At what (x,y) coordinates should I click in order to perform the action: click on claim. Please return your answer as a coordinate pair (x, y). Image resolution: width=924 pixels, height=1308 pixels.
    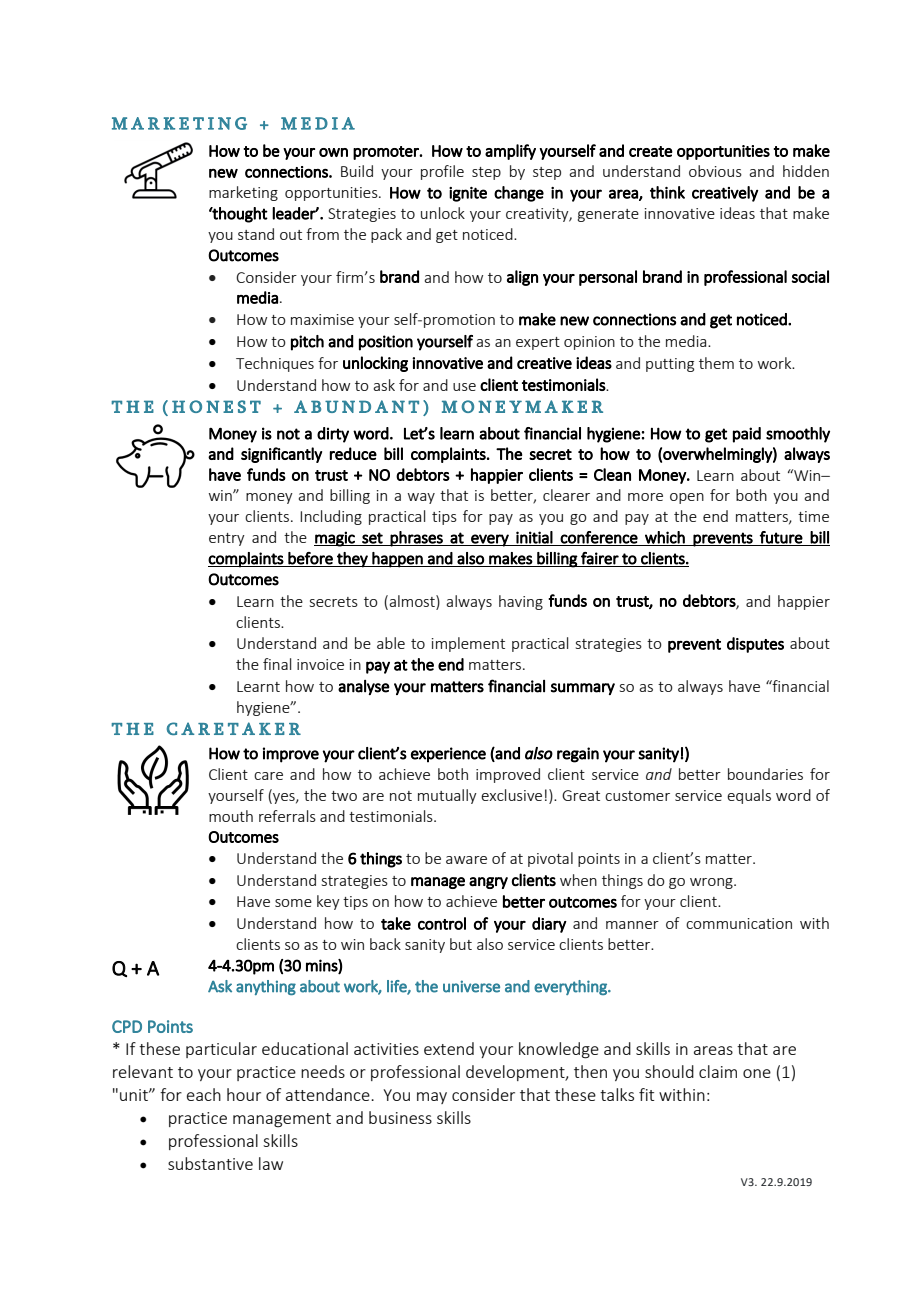
    Looking at the image, I should click on (718, 1071).
